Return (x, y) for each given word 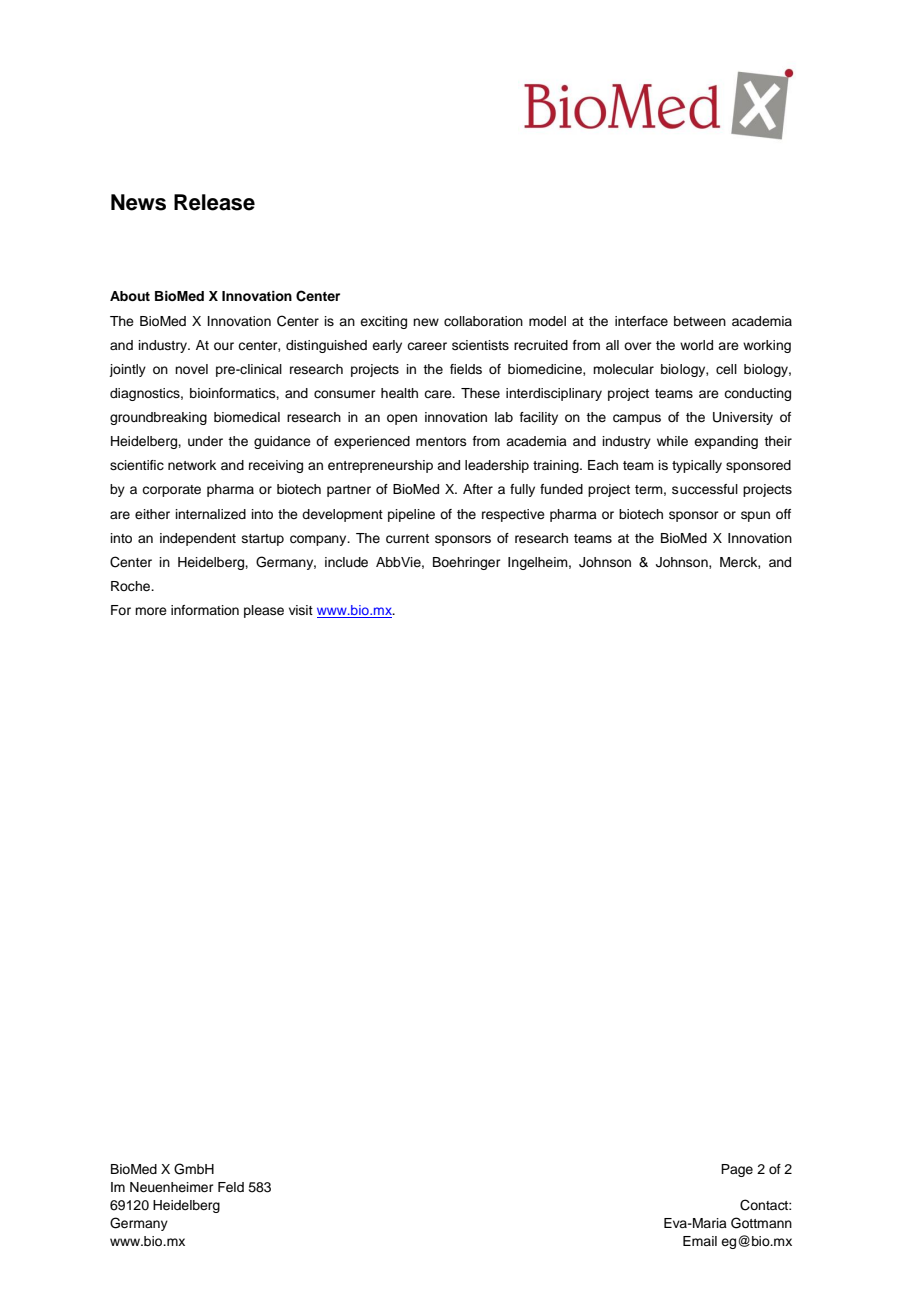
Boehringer (467, 563)
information (205, 610)
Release (214, 202)
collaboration (483, 321)
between (700, 321)
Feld (231, 1187)
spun (755, 516)
